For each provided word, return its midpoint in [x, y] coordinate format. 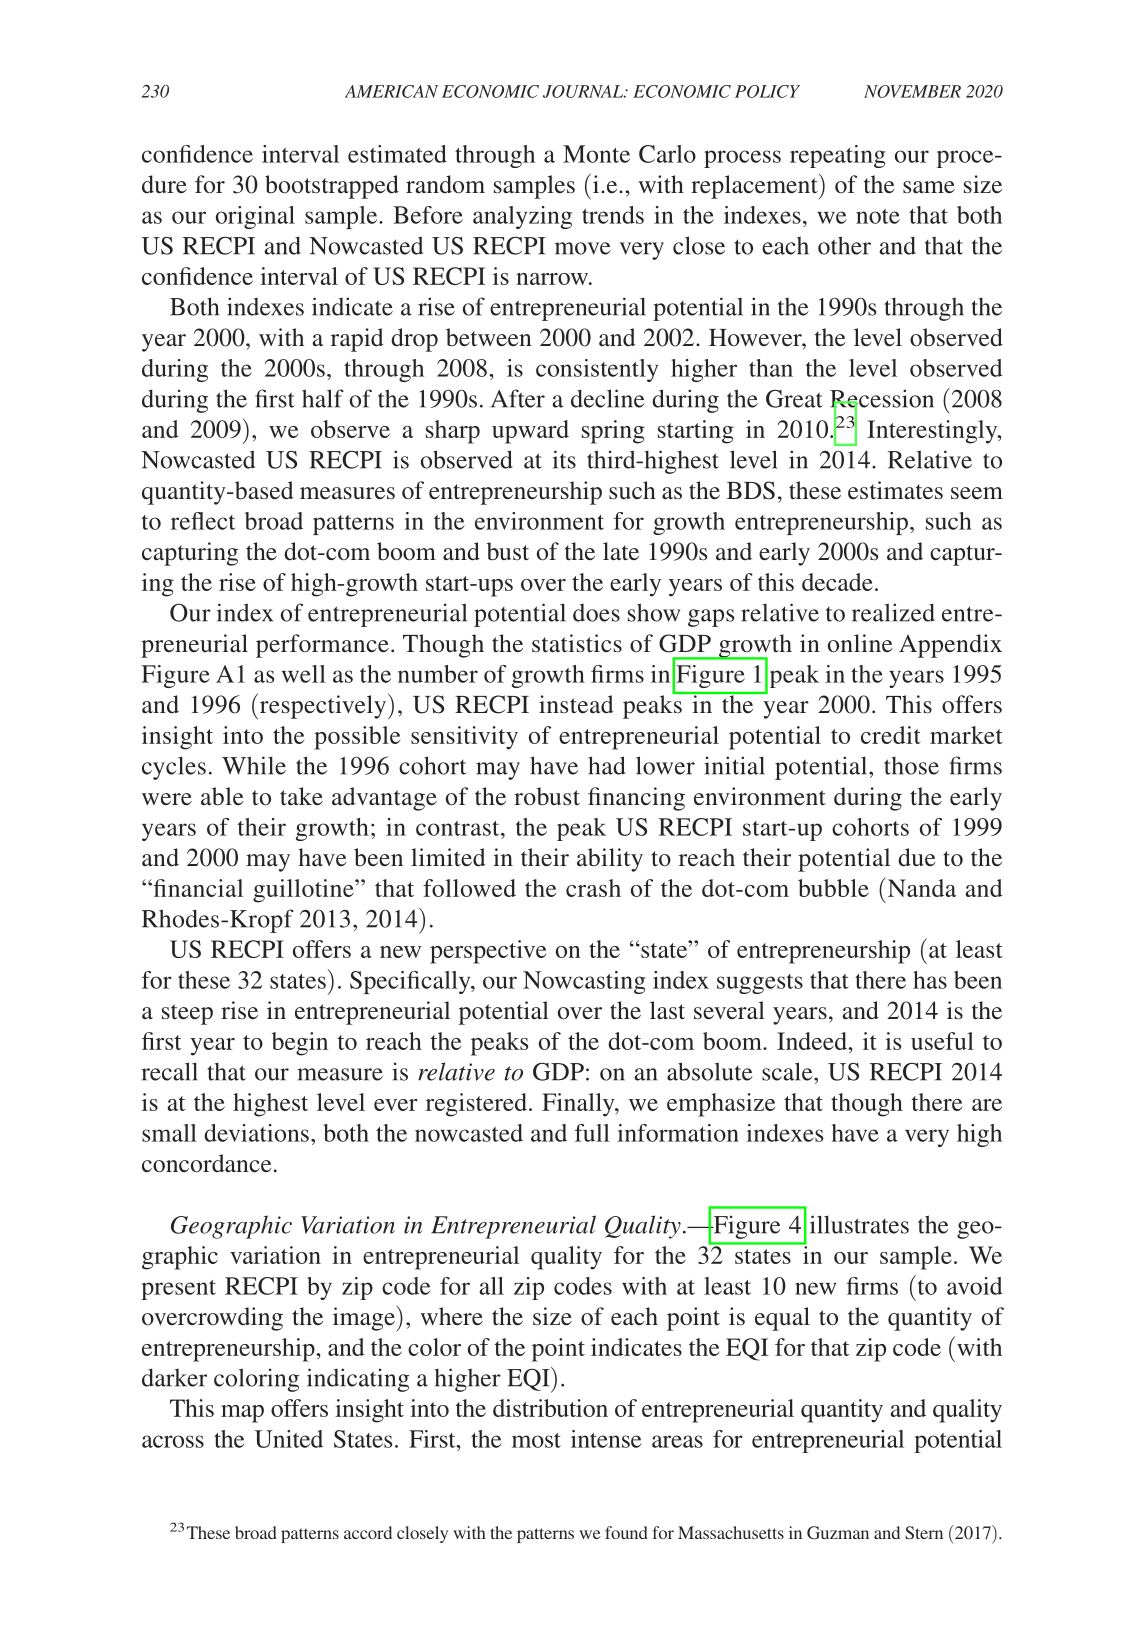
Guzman [838, 1533]
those [911, 765]
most [536, 1440]
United [289, 1439]
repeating [838, 156]
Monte [596, 154]
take [301, 796]
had [606, 765]
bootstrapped [332, 187]
